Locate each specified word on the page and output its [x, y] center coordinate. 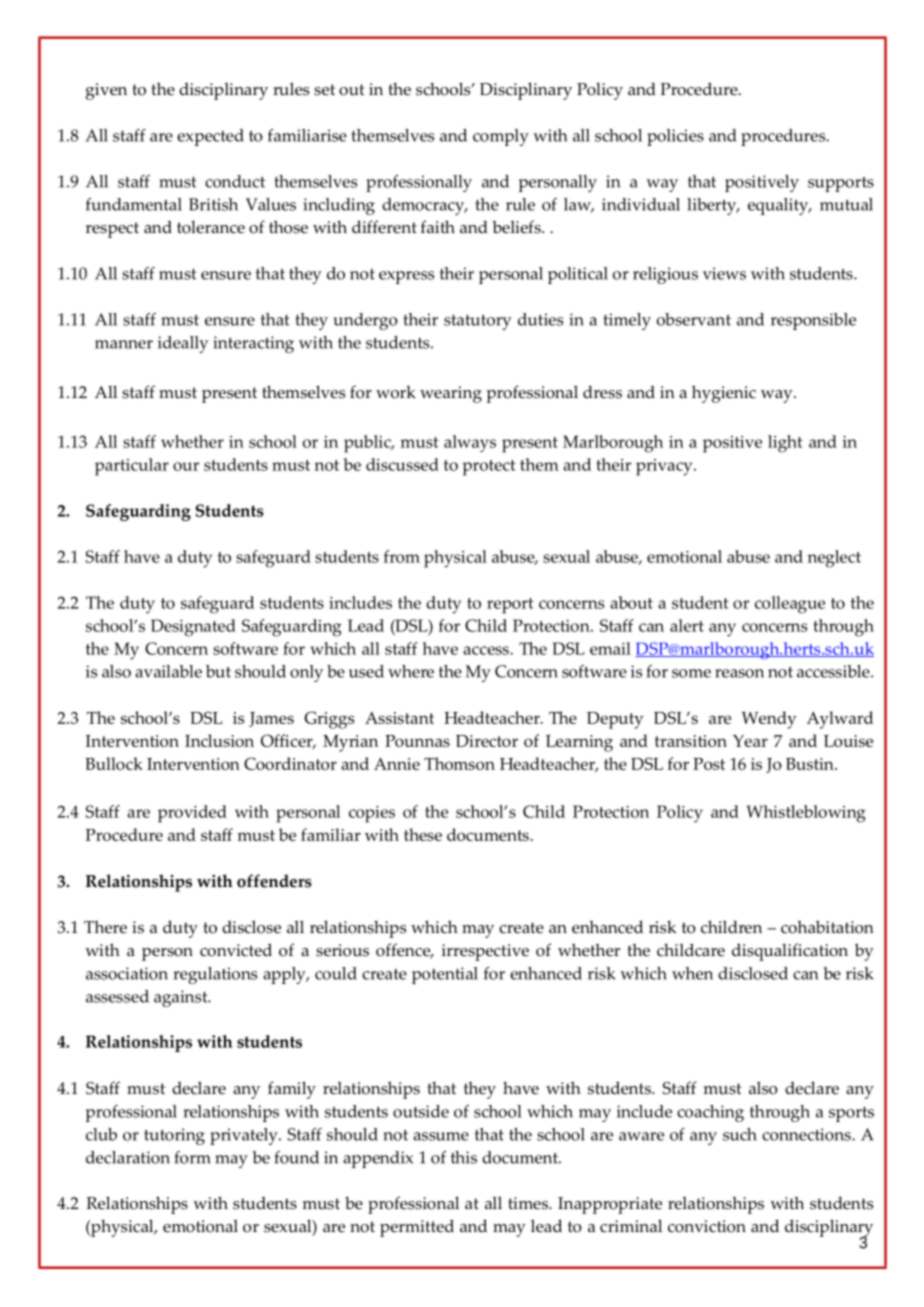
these [423, 834]
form [193, 1157]
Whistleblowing [806, 814]
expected [210, 137]
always [470, 443]
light [785, 444]
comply [501, 137]
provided [192, 814]
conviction [707, 1226]
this [464, 1157]
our [186, 466]
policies [675, 137]
